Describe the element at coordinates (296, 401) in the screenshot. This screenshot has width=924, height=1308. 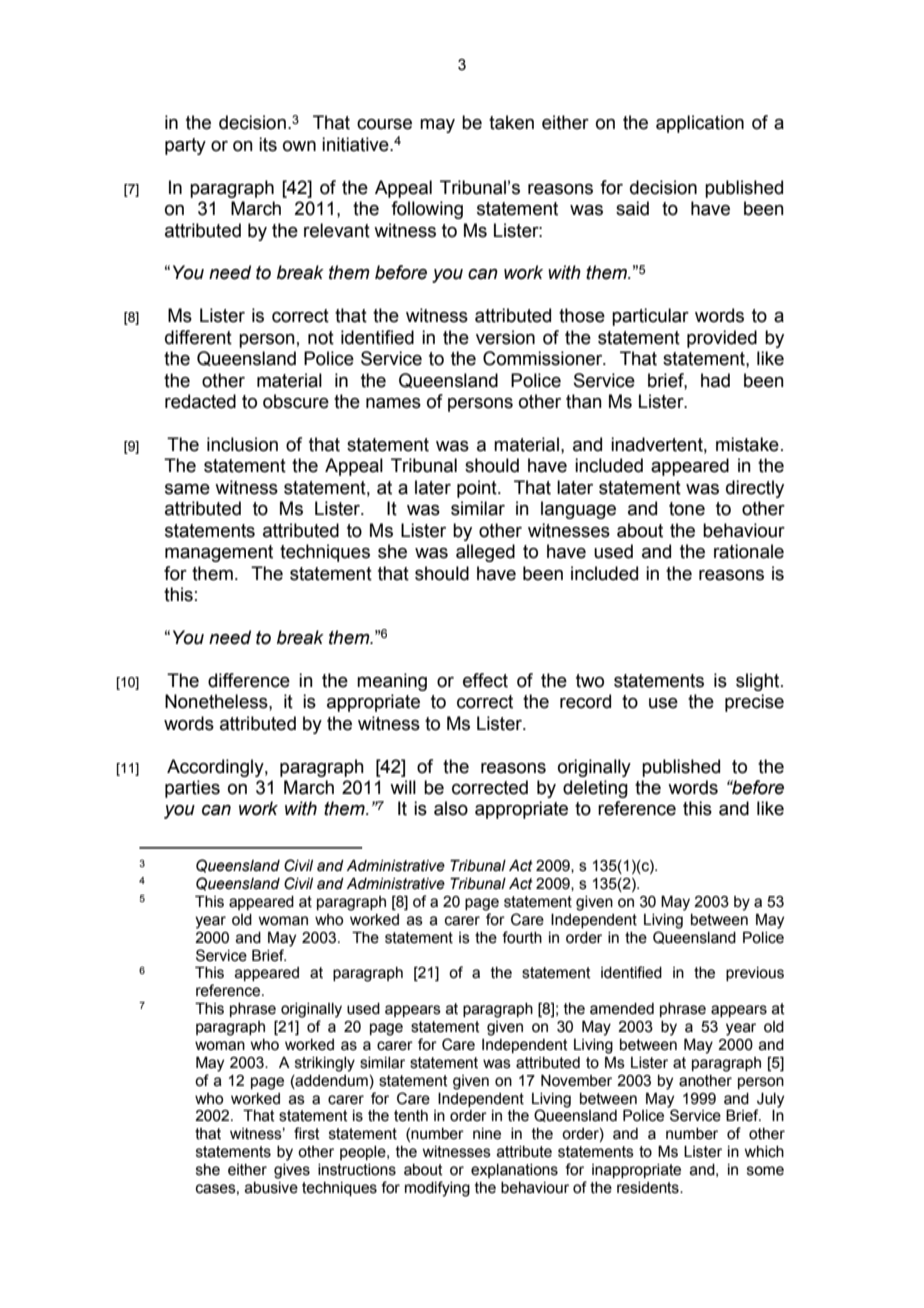
I see `obscure` at that location.
